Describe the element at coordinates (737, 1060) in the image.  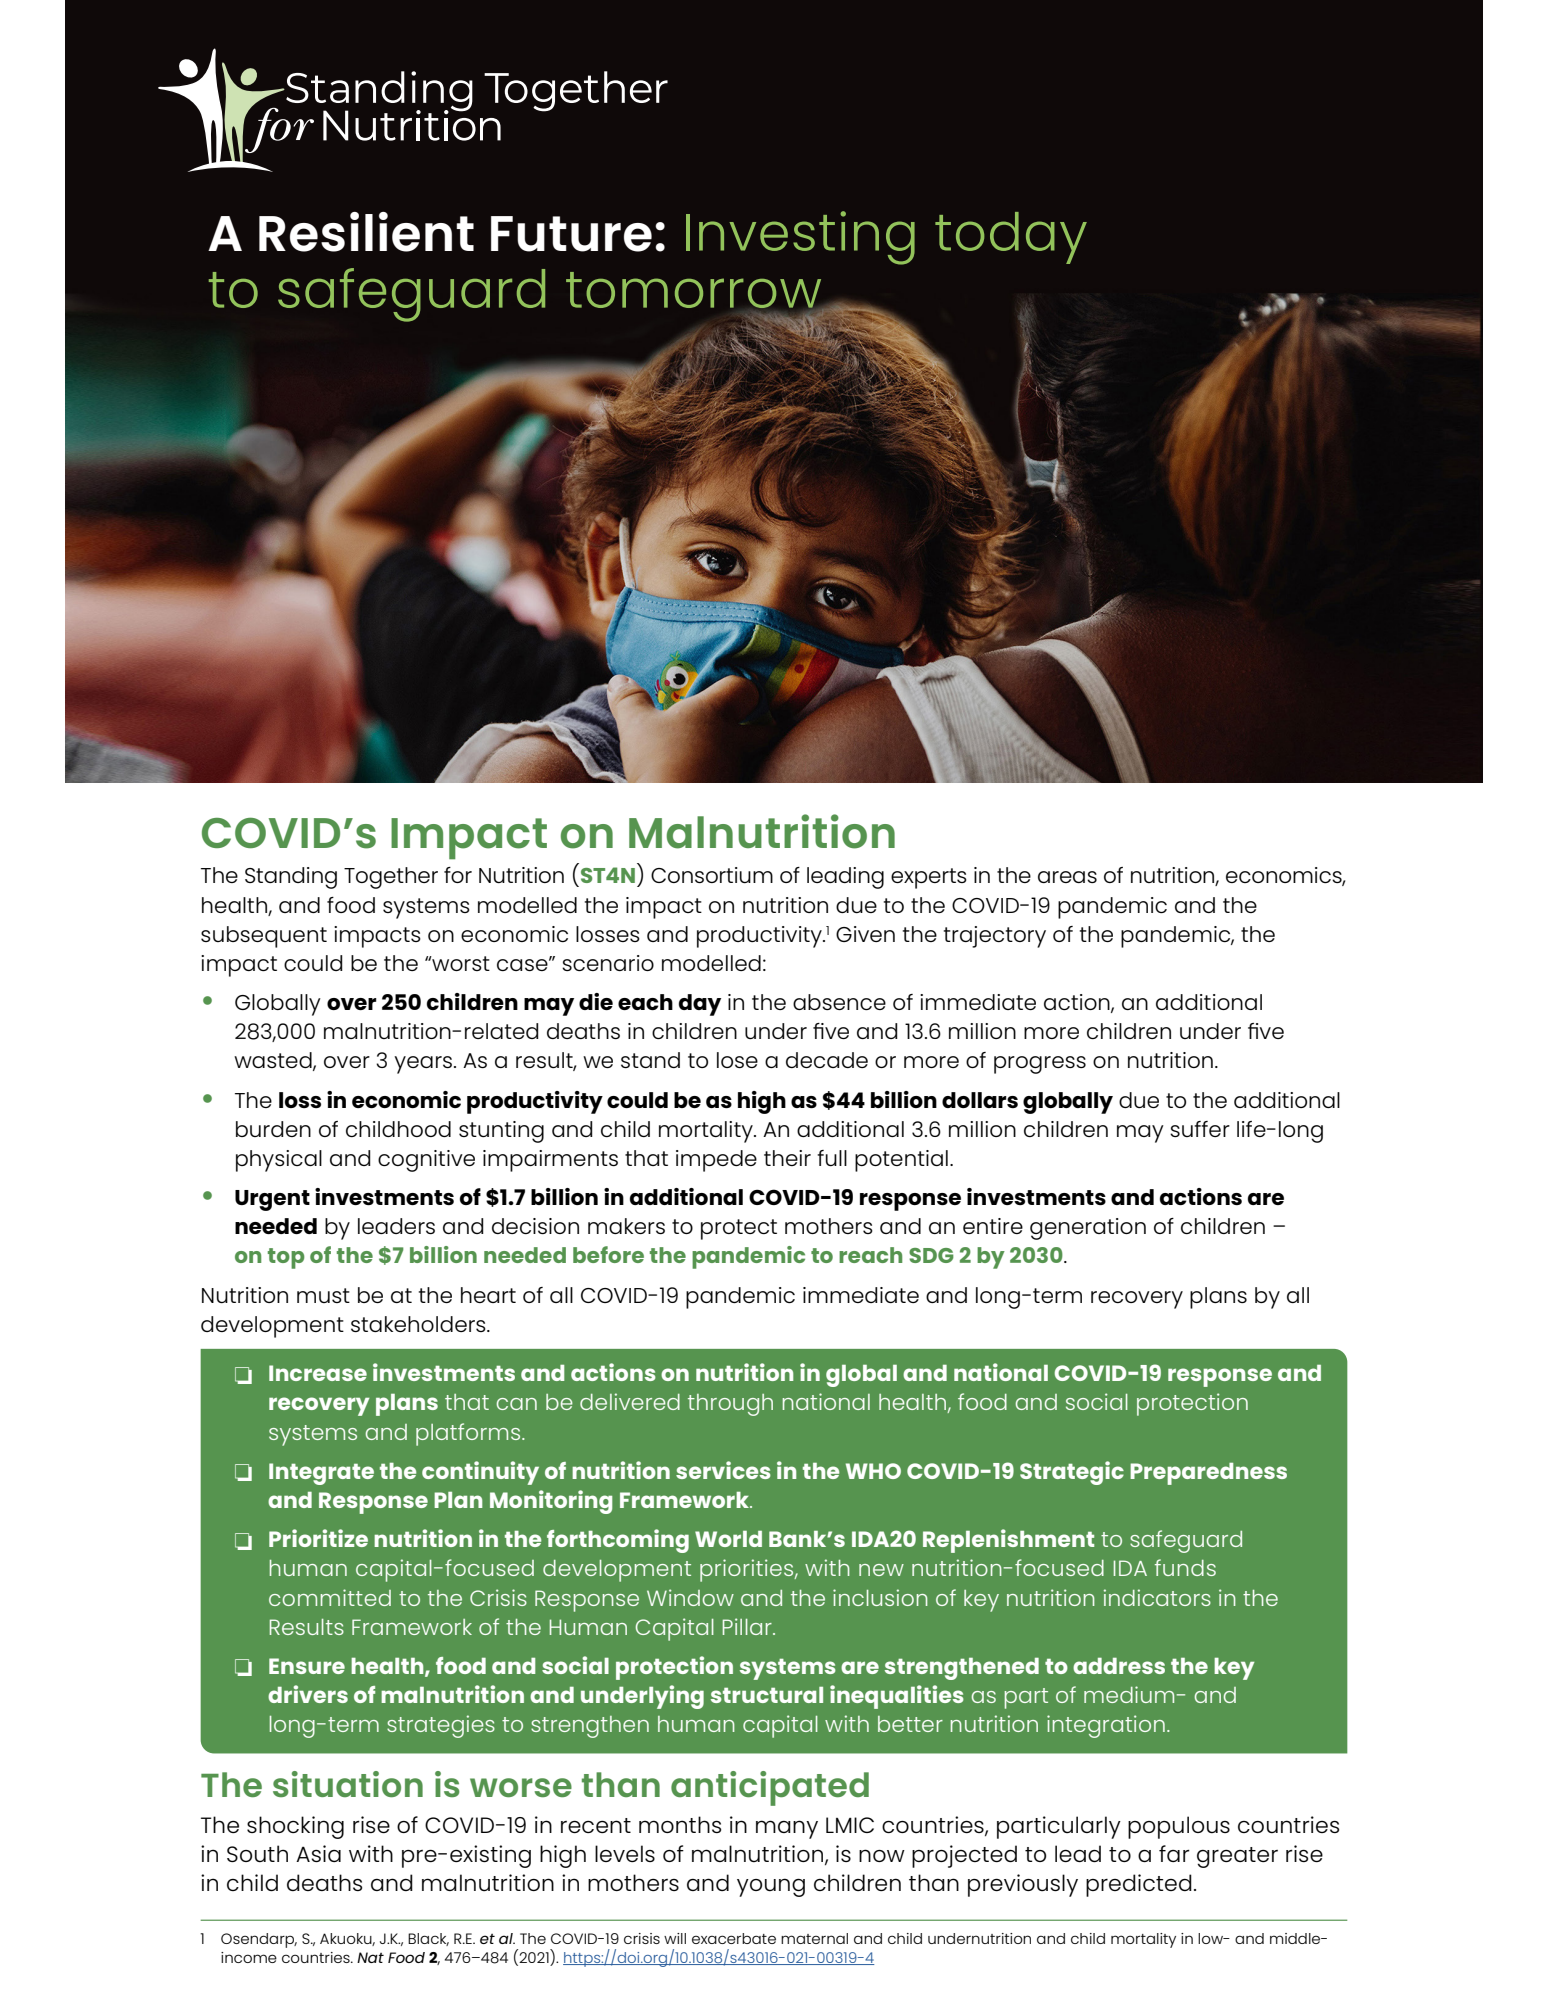
I see `lose` at that location.
